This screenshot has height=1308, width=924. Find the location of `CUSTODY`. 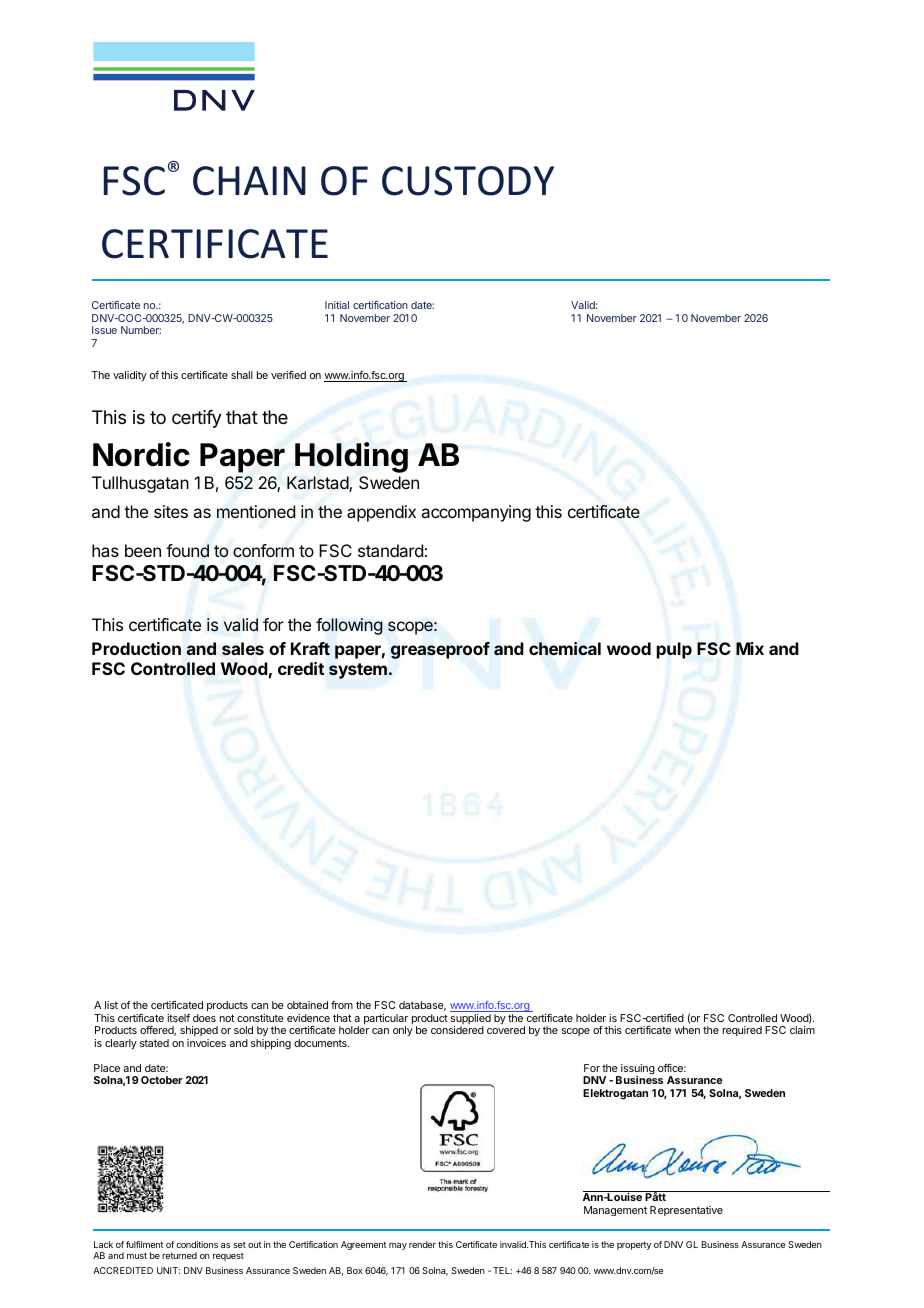

CUSTODY is located at coordinates (468, 181).
